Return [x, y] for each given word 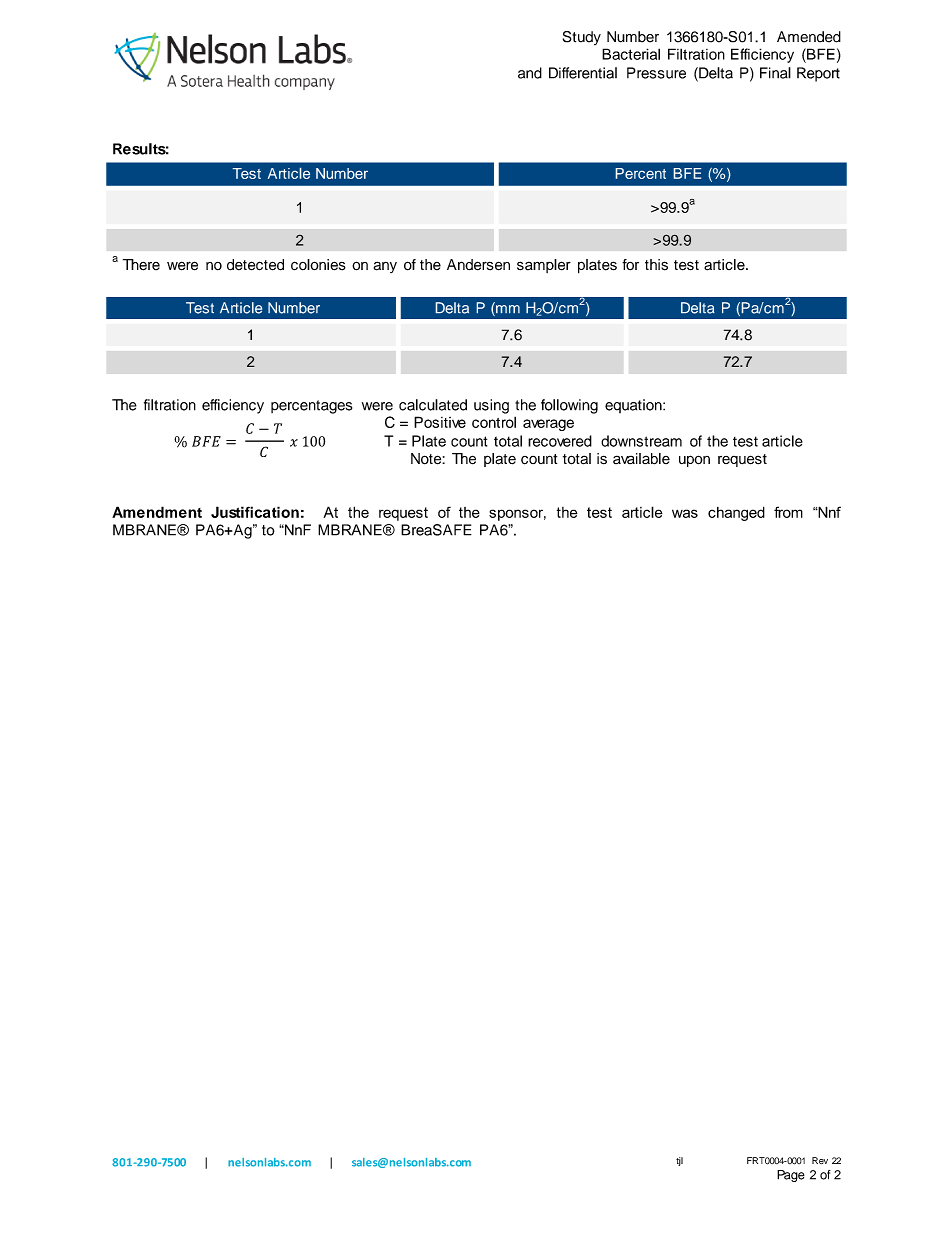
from [788, 512]
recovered [560, 441]
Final [775, 73]
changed [736, 513]
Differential [583, 73]
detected [255, 265]
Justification [255, 512]
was [685, 513]
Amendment [157, 512]
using [491, 406]
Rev [820, 1160]
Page [791, 1176]
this [656, 265]
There [141, 265]
